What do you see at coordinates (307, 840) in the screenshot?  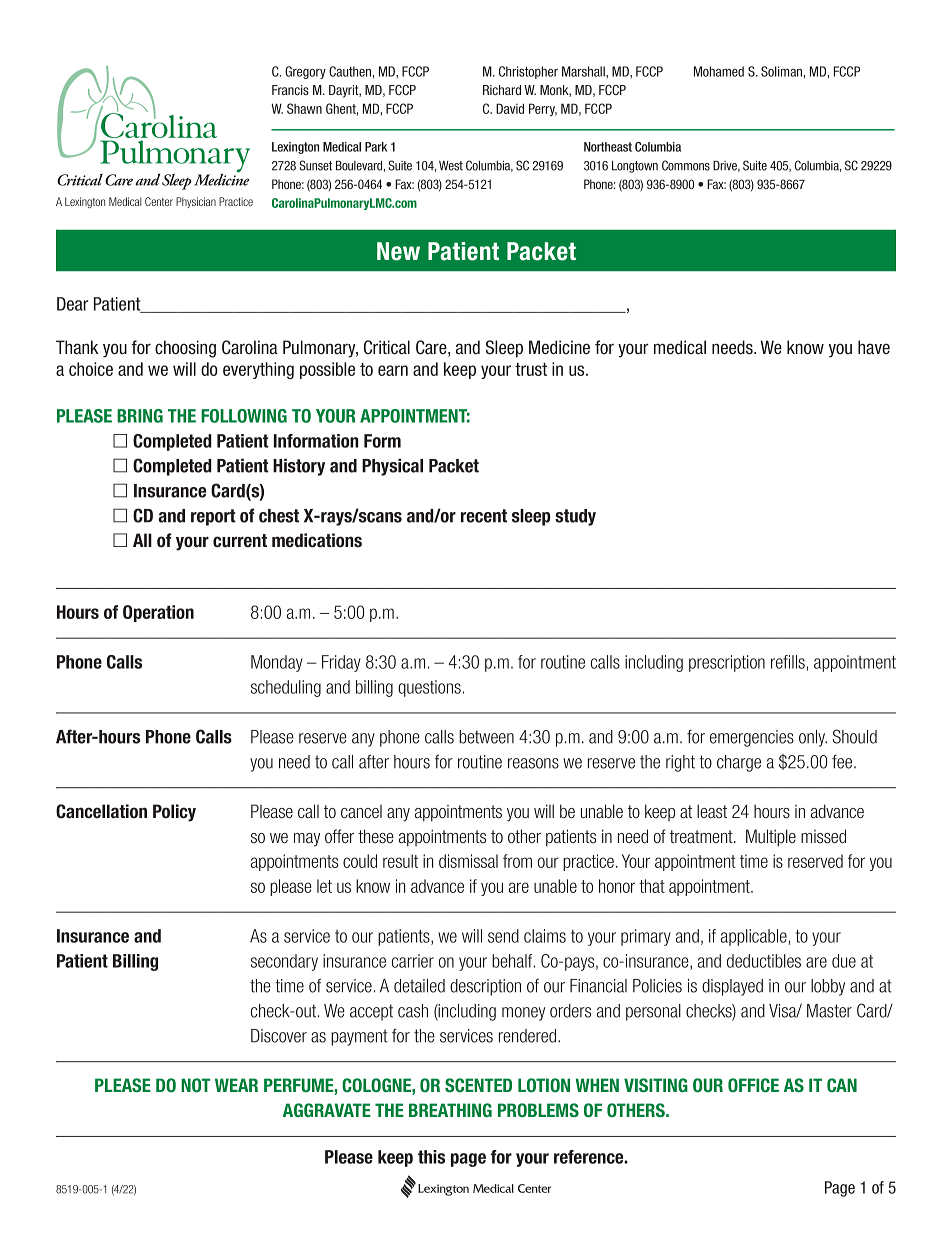 I see `may` at bounding box center [307, 840].
